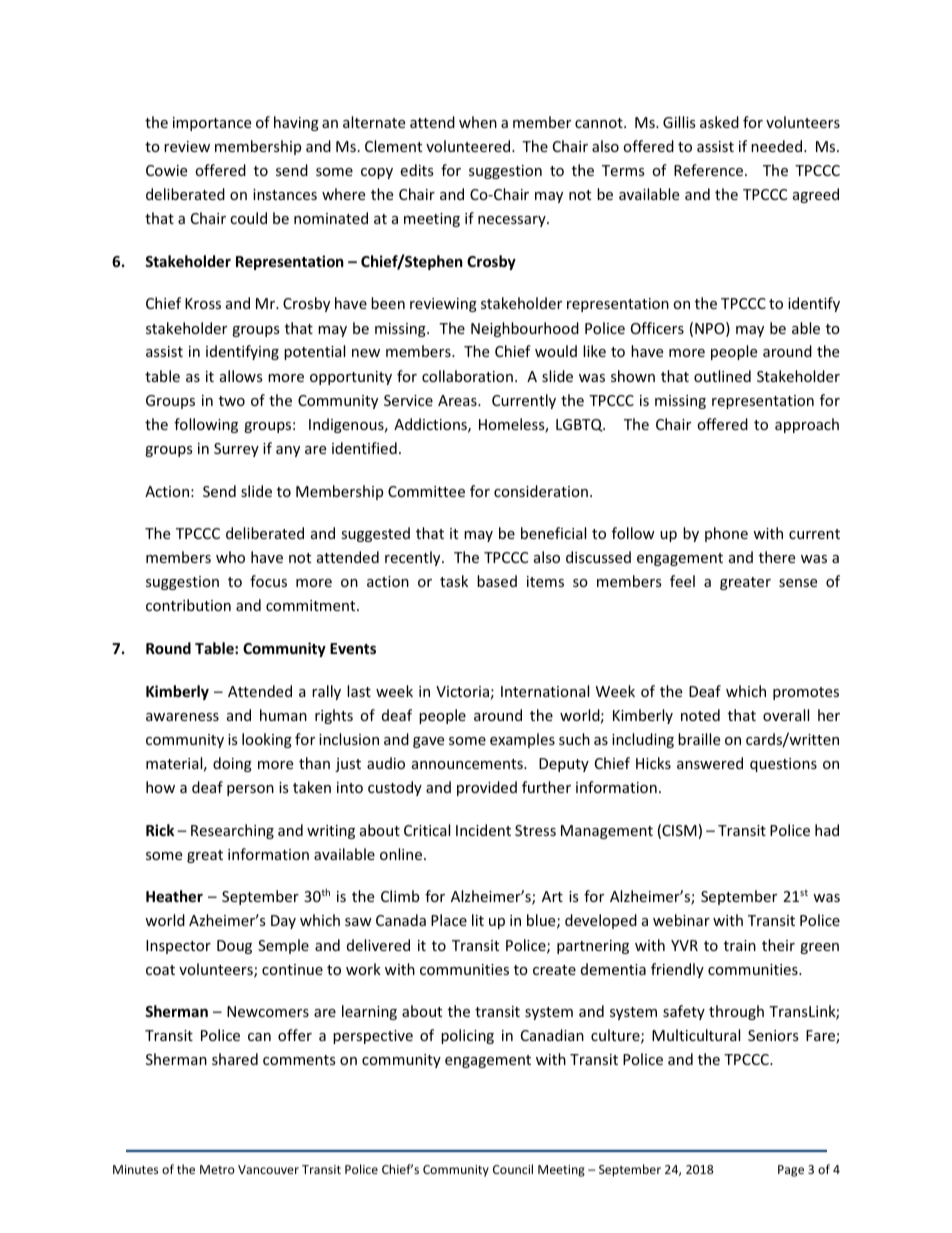  Describe the element at coordinates (426, 491) in the screenshot. I see `Committee` at that location.
